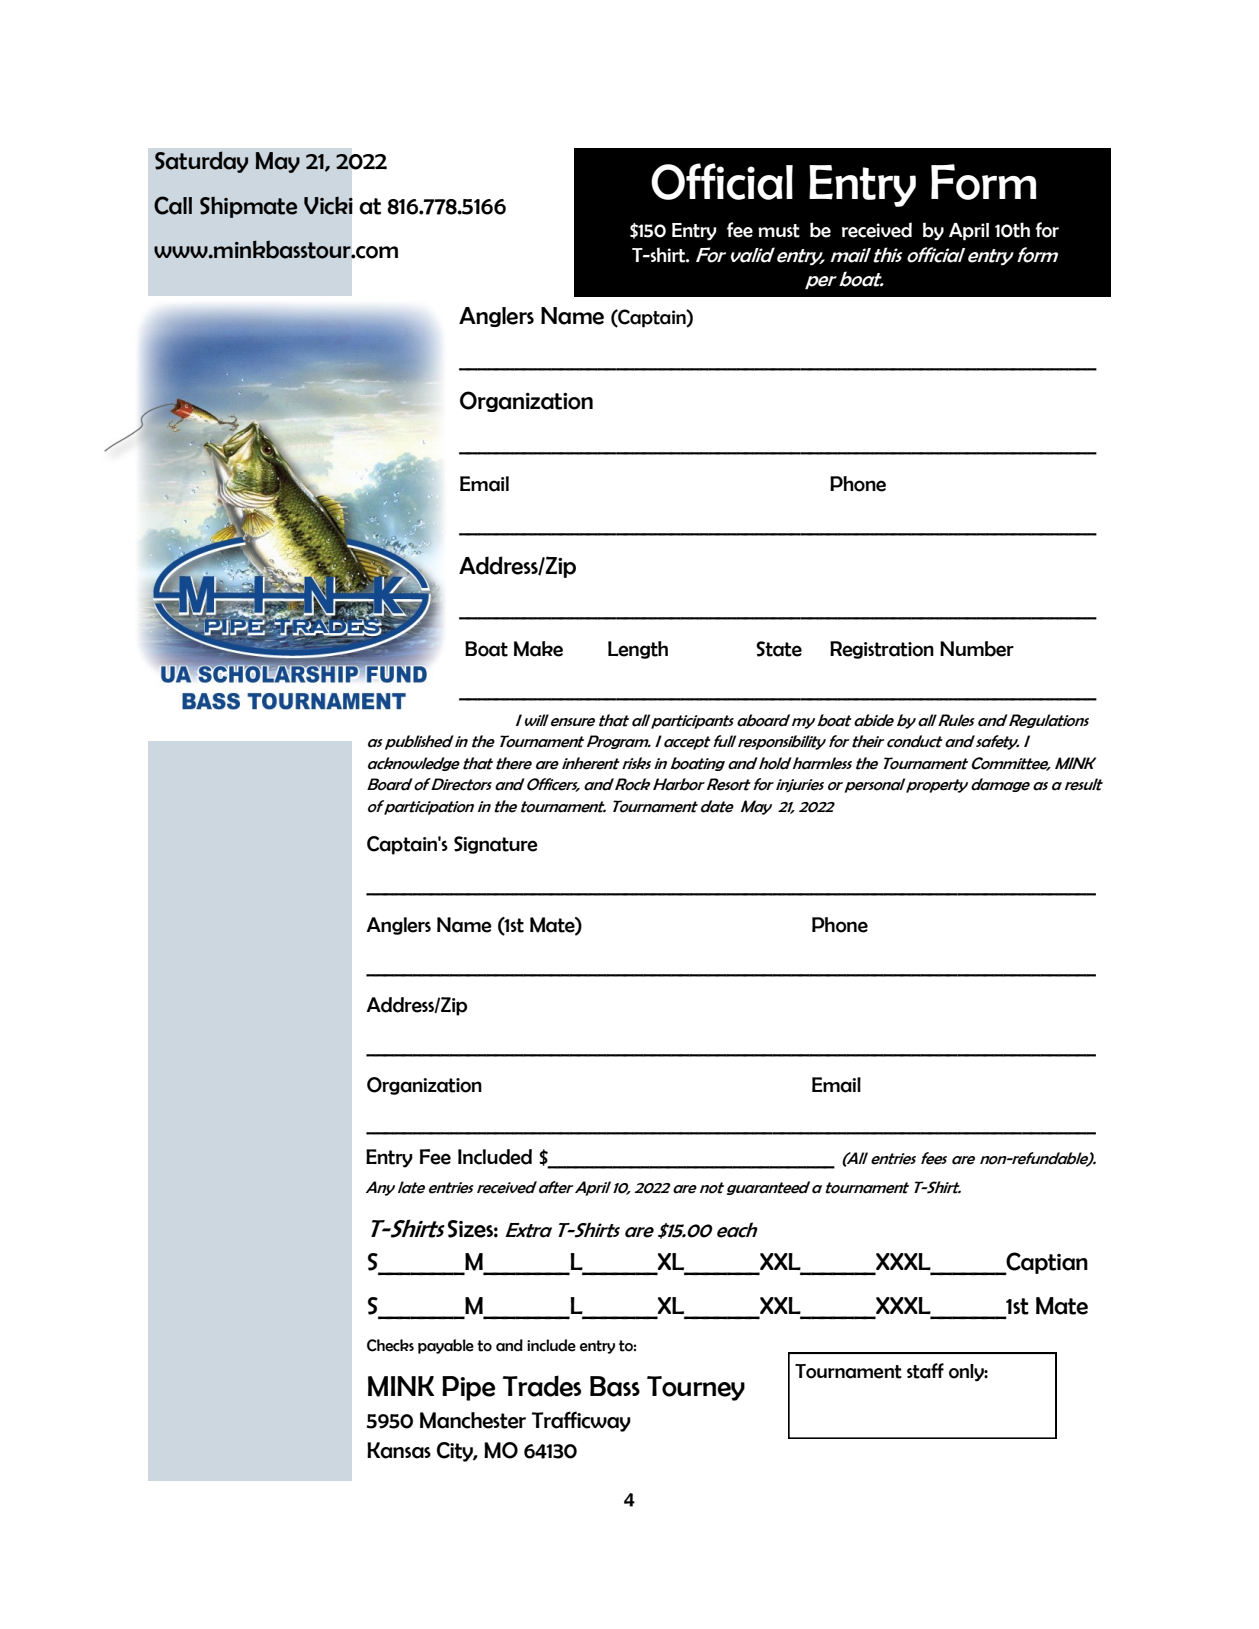 This document has width=1259, height=1629. What do you see at coordinates (779, 231) in the document?
I see `must` at bounding box center [779, 231].
